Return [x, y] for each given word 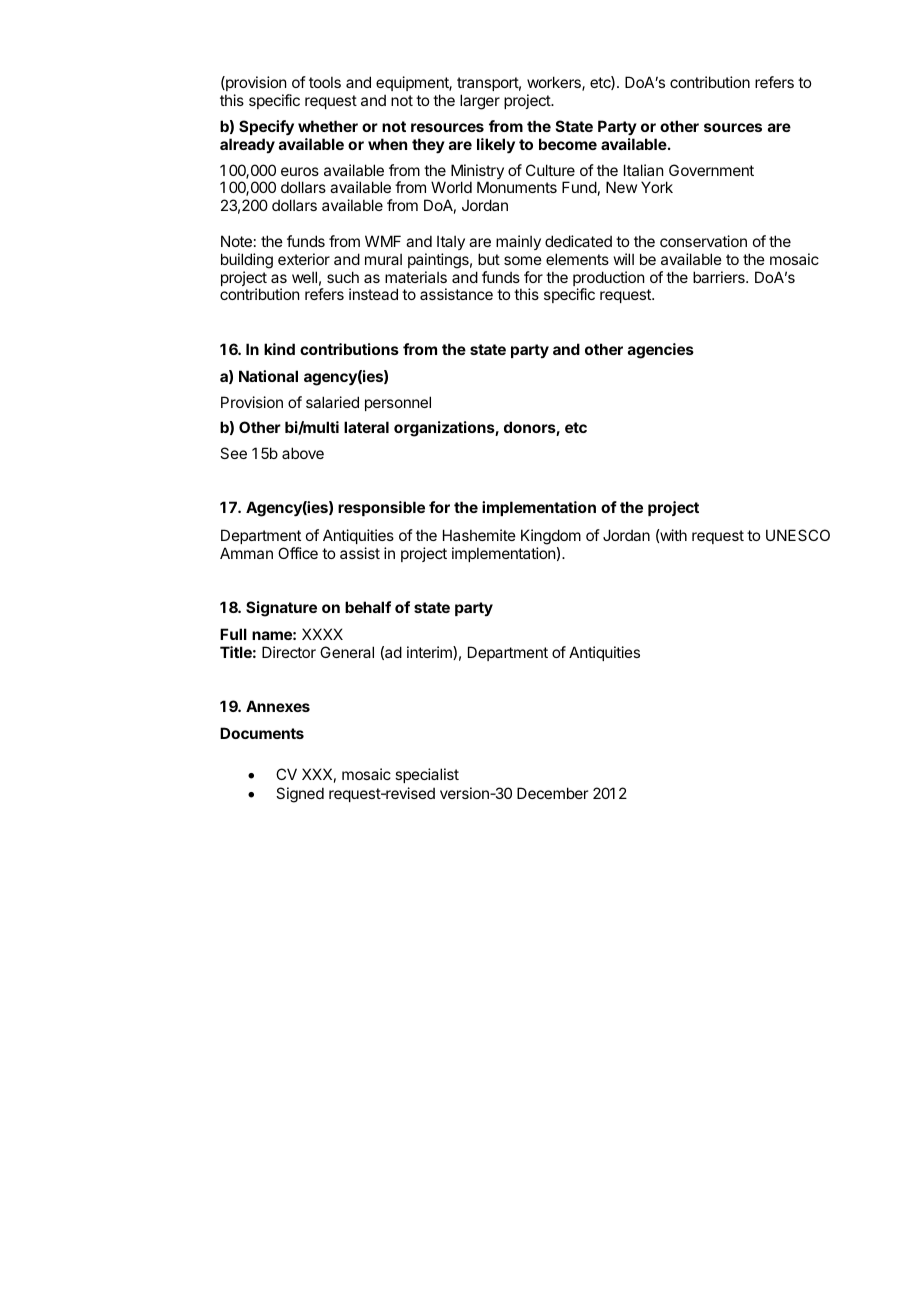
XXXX [322, 634]
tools [325, 82]
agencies [661, 351]
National [268, 376]
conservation [703, 241]
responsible [381, 508]
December [552, 793]
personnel [398, 403]
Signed [300, 795]
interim [430, 653]
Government [711, 170]
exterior [304, 259]
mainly [518, 242]
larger [480, 102]
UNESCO [798, 535]
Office [298, 553]
